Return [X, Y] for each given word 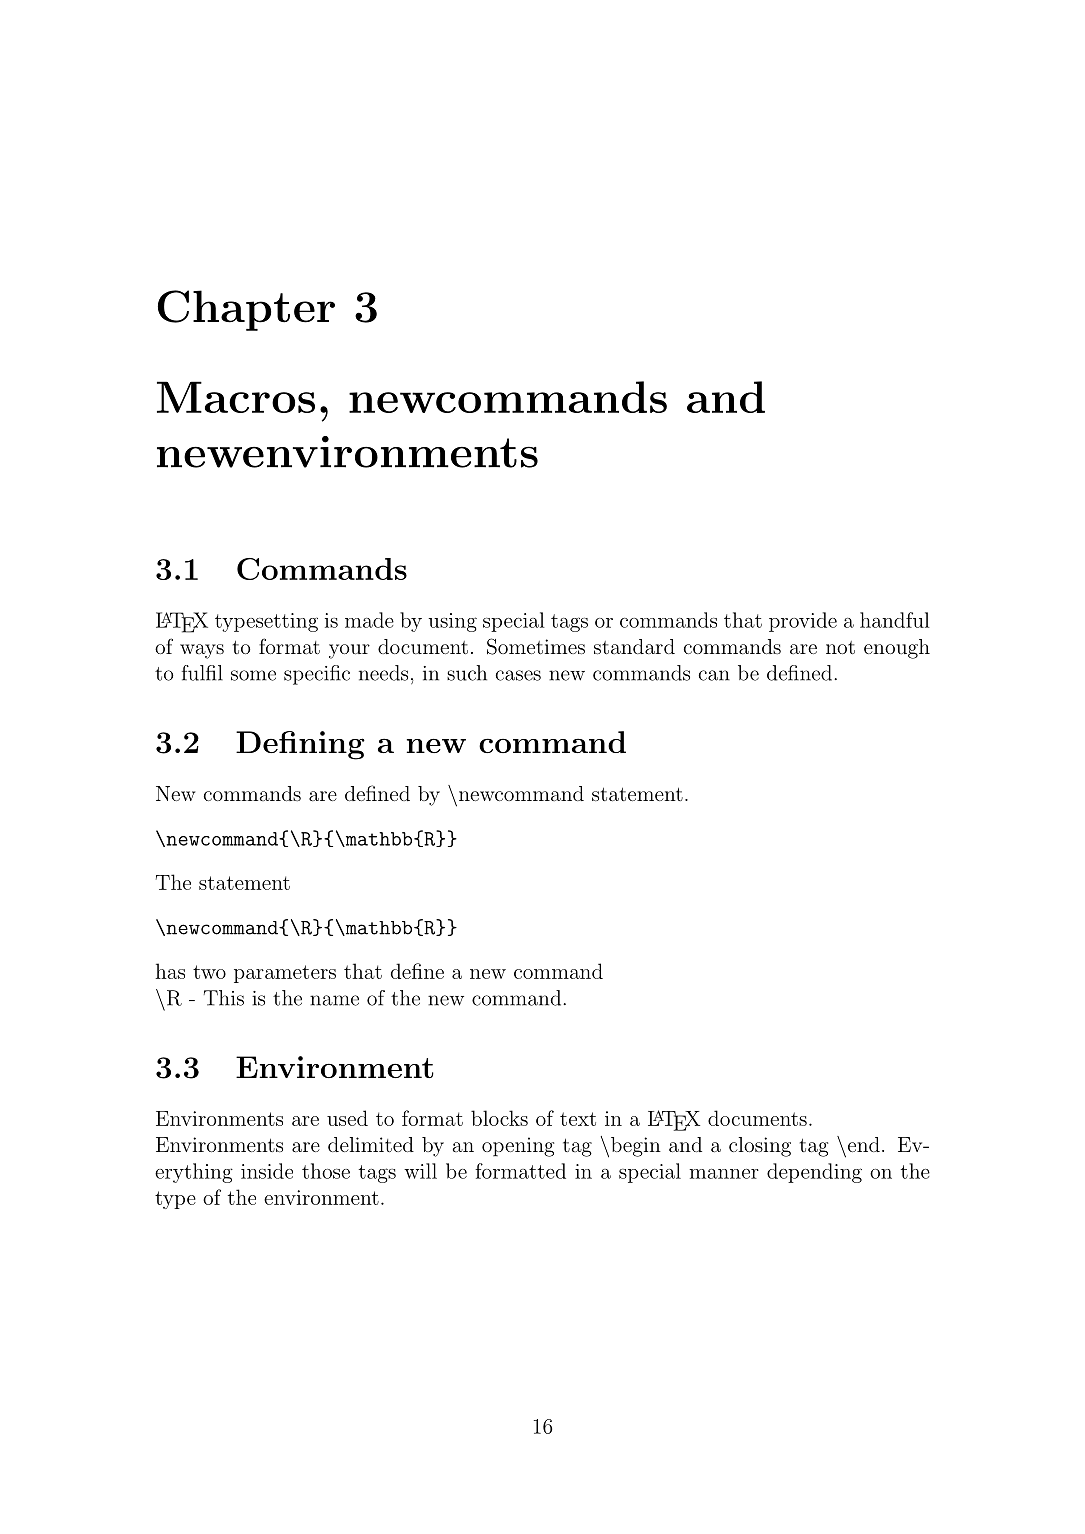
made [369, 620]
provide [803, 622]
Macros [236, 397]
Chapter [246, 310]
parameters [285, 974]
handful [895, 620]
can [714, 675]
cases [518, 675]
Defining [300, 745]
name [334, 1000]
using [453, 622]
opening [518, 1147]
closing [760, 1147]
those [326, 1171]
